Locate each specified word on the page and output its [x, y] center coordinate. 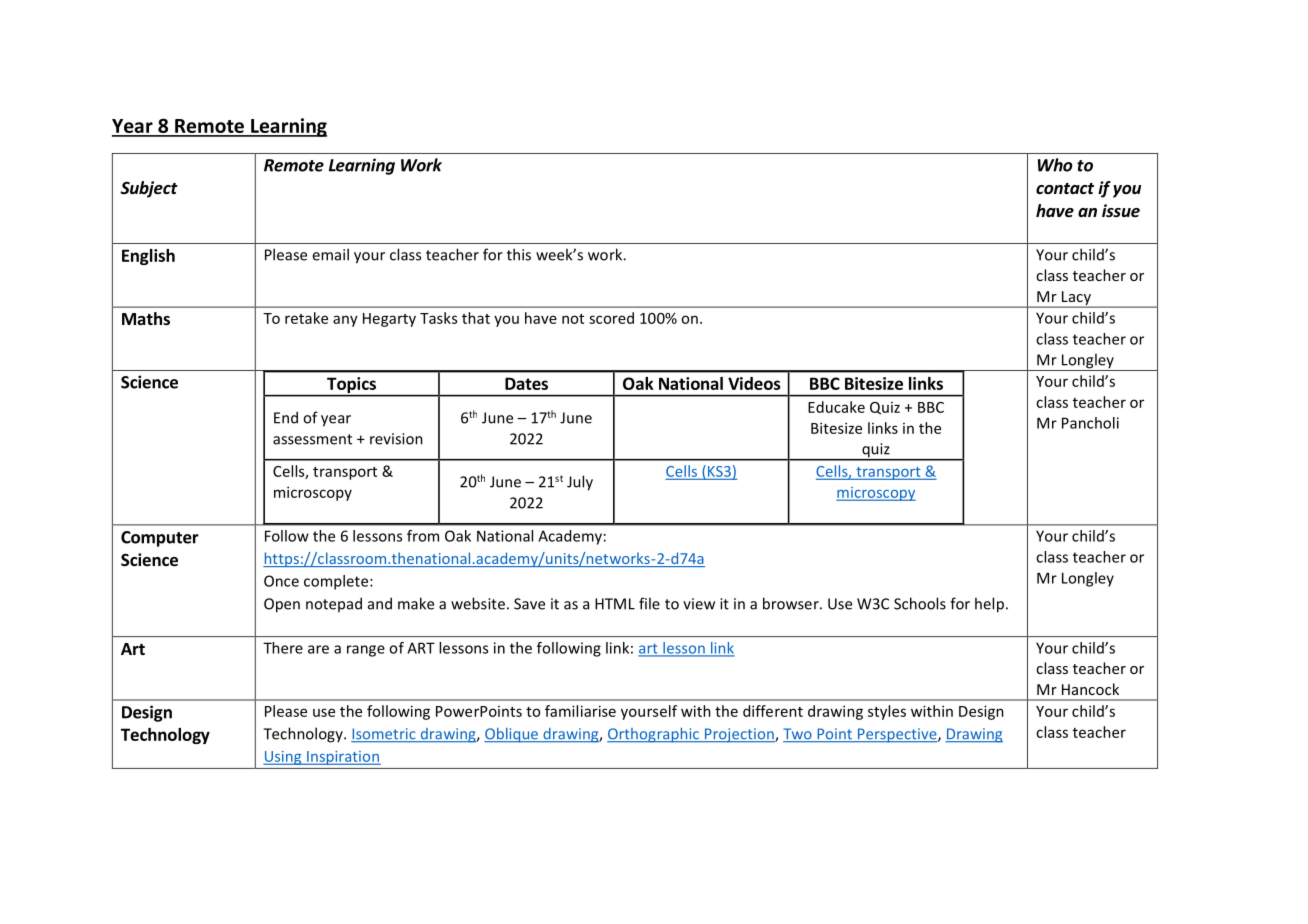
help [989, 605]
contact [1065, 188]
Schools [920, 603]
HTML [615, 604]
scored [611, 318]
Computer [160, 539]
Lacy [1076, 299]
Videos [754, 383]
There [283, 648]
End [286, 417]
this [519, 254]
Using [283, 758]
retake [306, 318]
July [580, 483]
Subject [149, 189]
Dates [526, 383]
